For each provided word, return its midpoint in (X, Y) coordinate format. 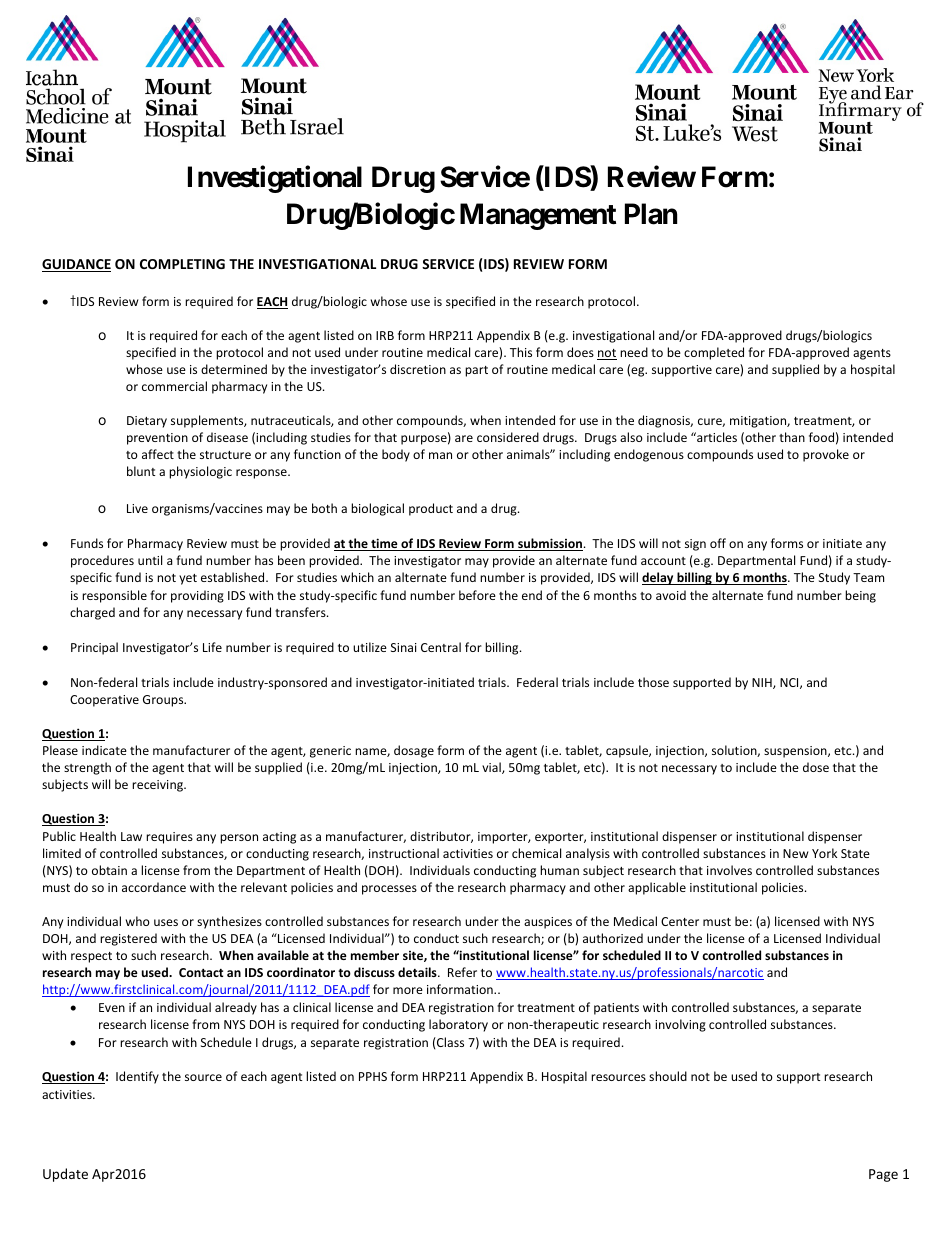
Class (449, 1042)
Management (538, 216)
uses (166, 922)
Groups (164, 701)
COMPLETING (182, 264)
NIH (763, 683)
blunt (141, 471)
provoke (826, 455)
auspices (548, 923)
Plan (651, 214)
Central (441, 647)
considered (508, 437)
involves (729, 870)
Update (65, 1175)
